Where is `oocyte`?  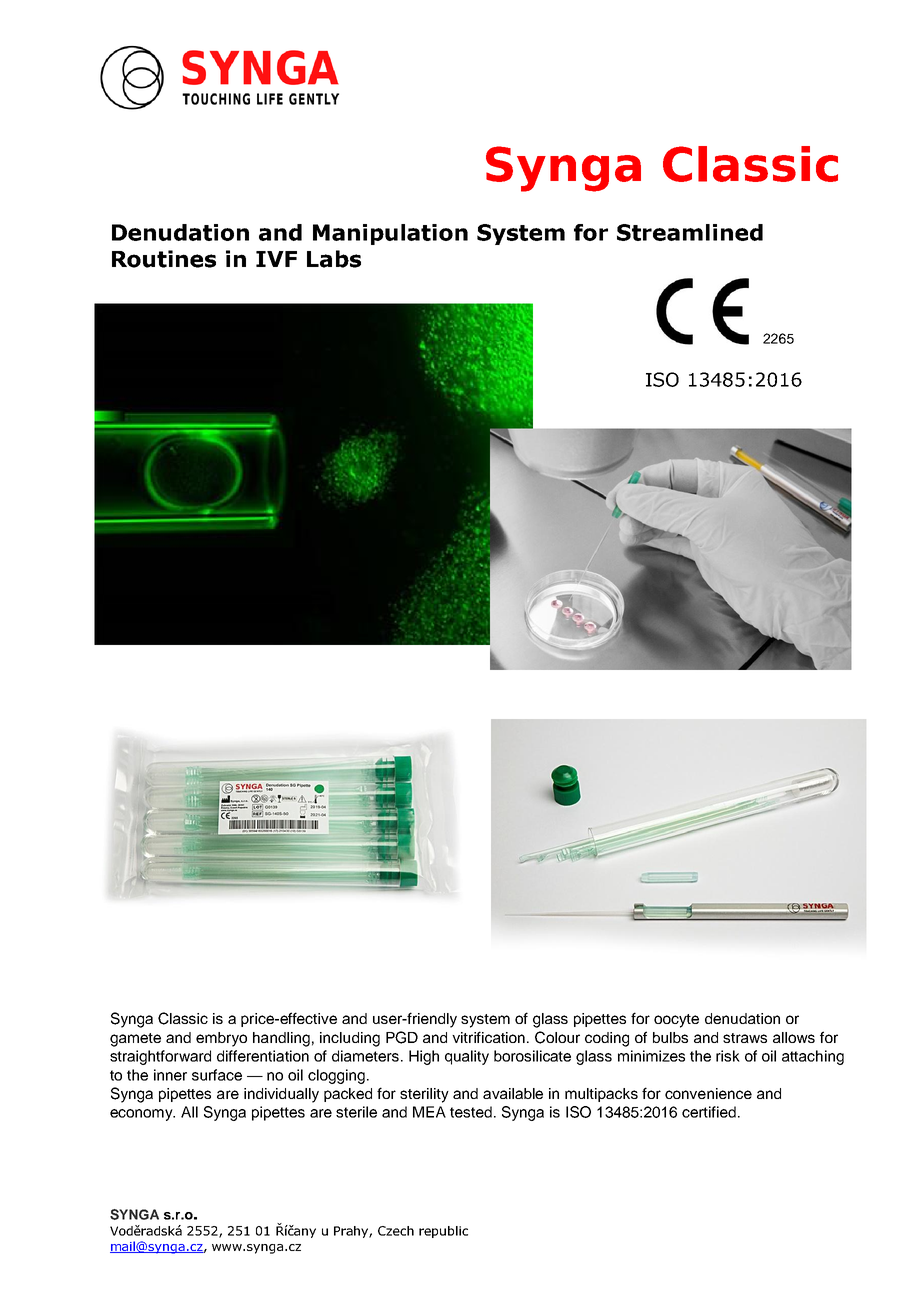
oocyte is located at coordinates (676, 1021).
